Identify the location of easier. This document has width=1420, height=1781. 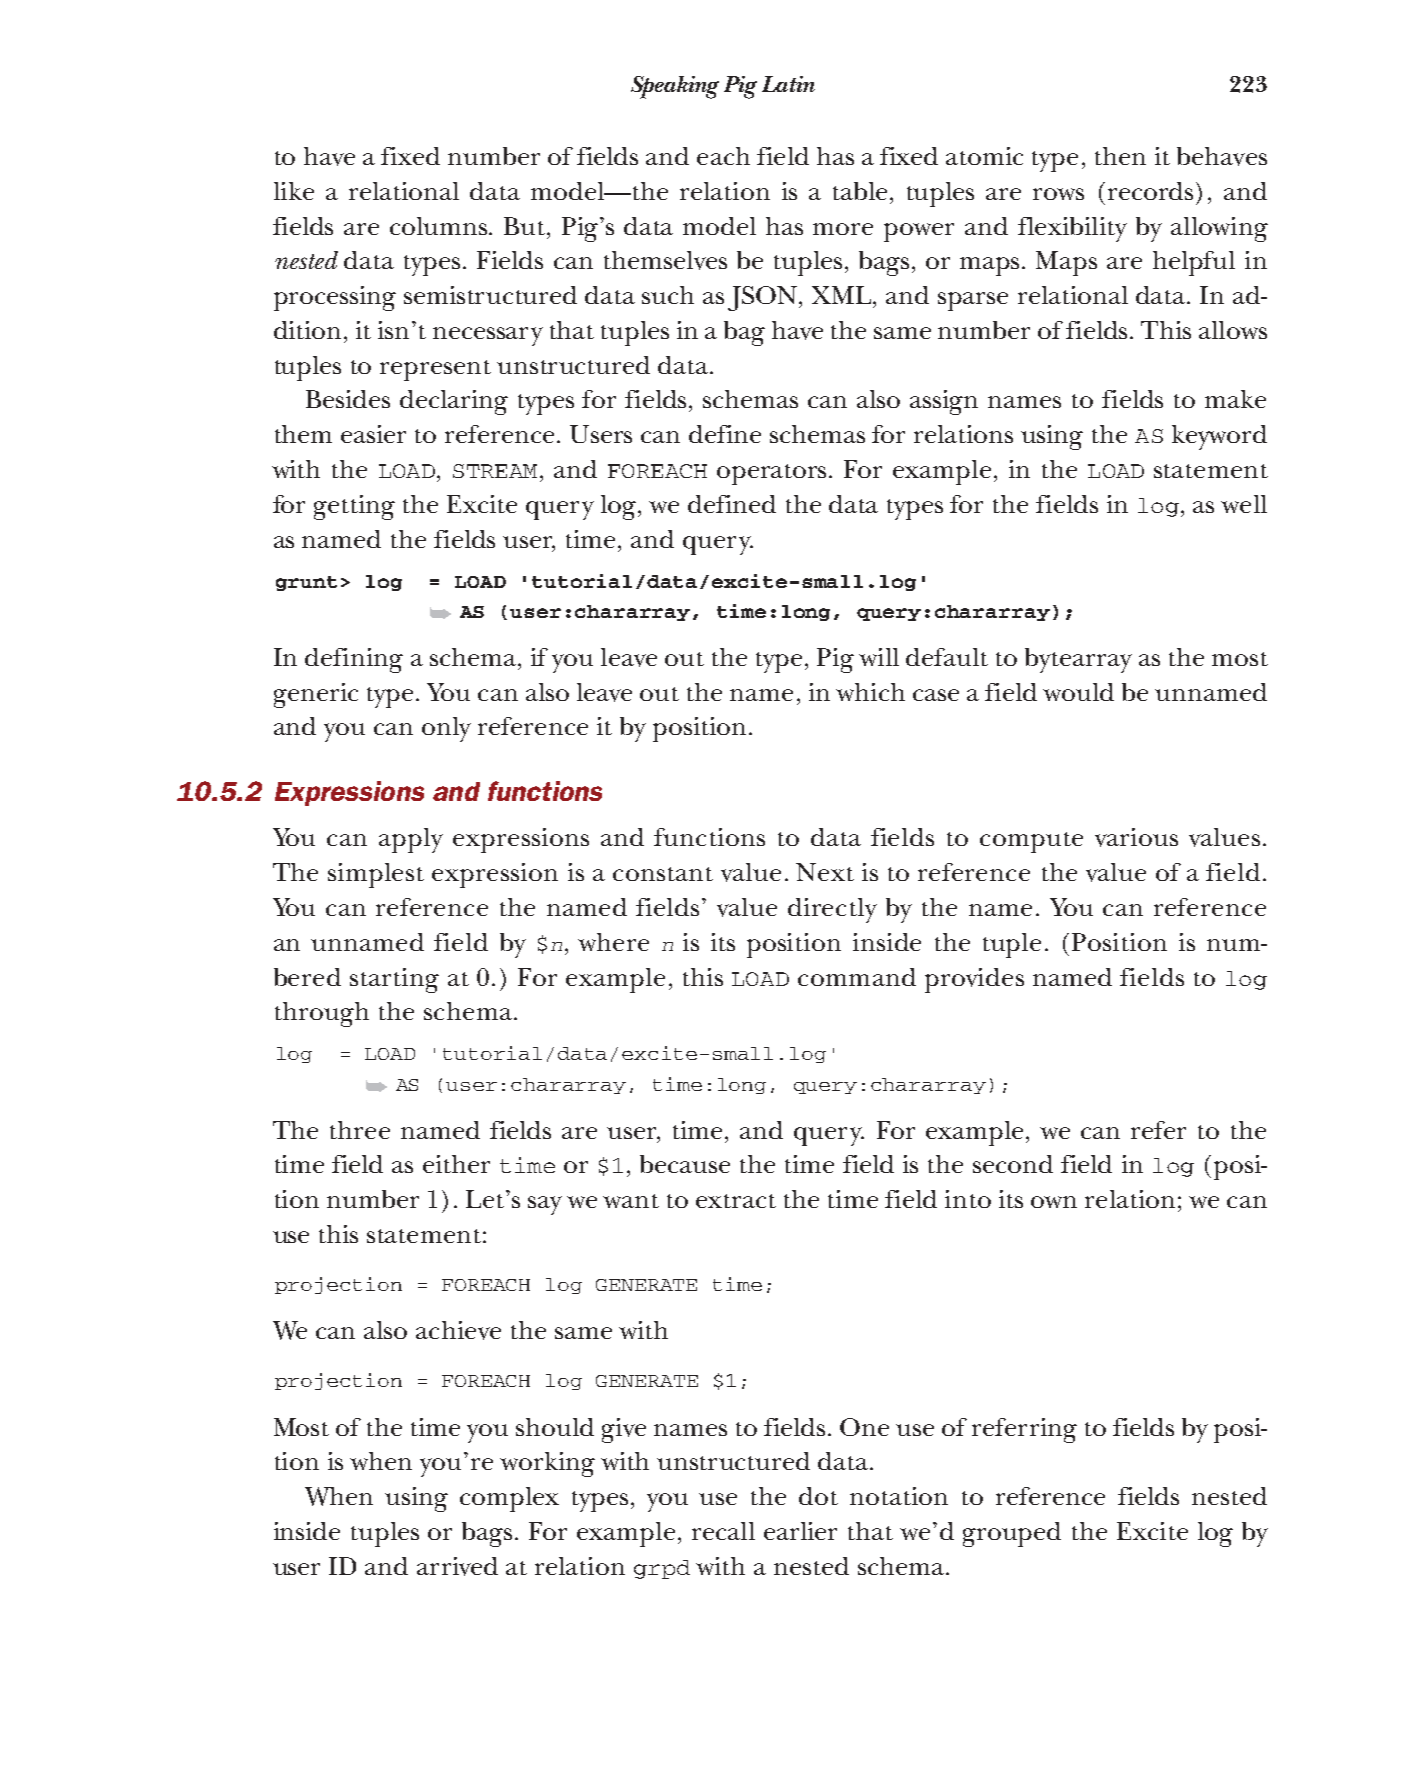
(373, 434).
